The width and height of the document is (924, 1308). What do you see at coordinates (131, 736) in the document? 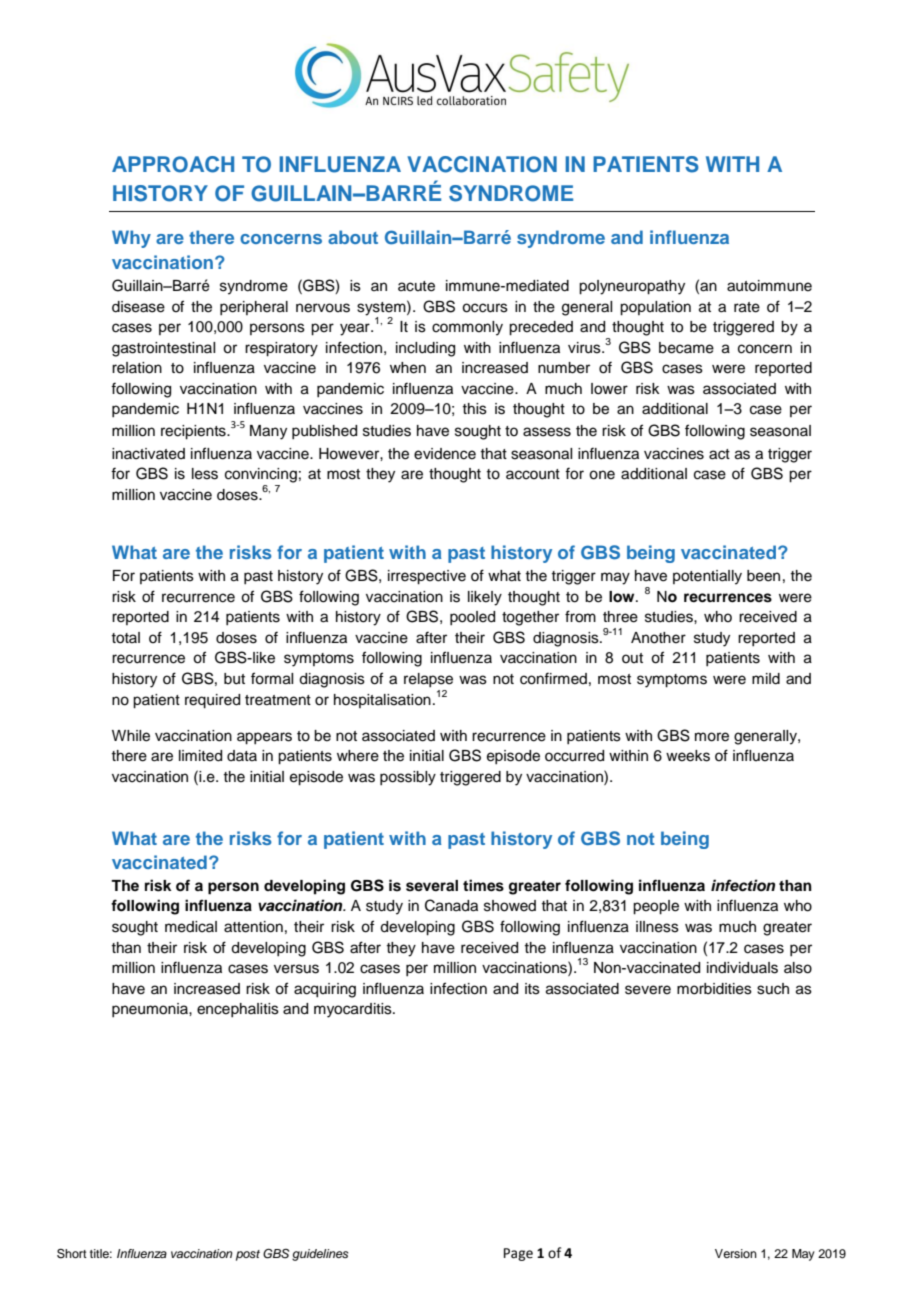
I see `While` at bounding box center [131, 736].
